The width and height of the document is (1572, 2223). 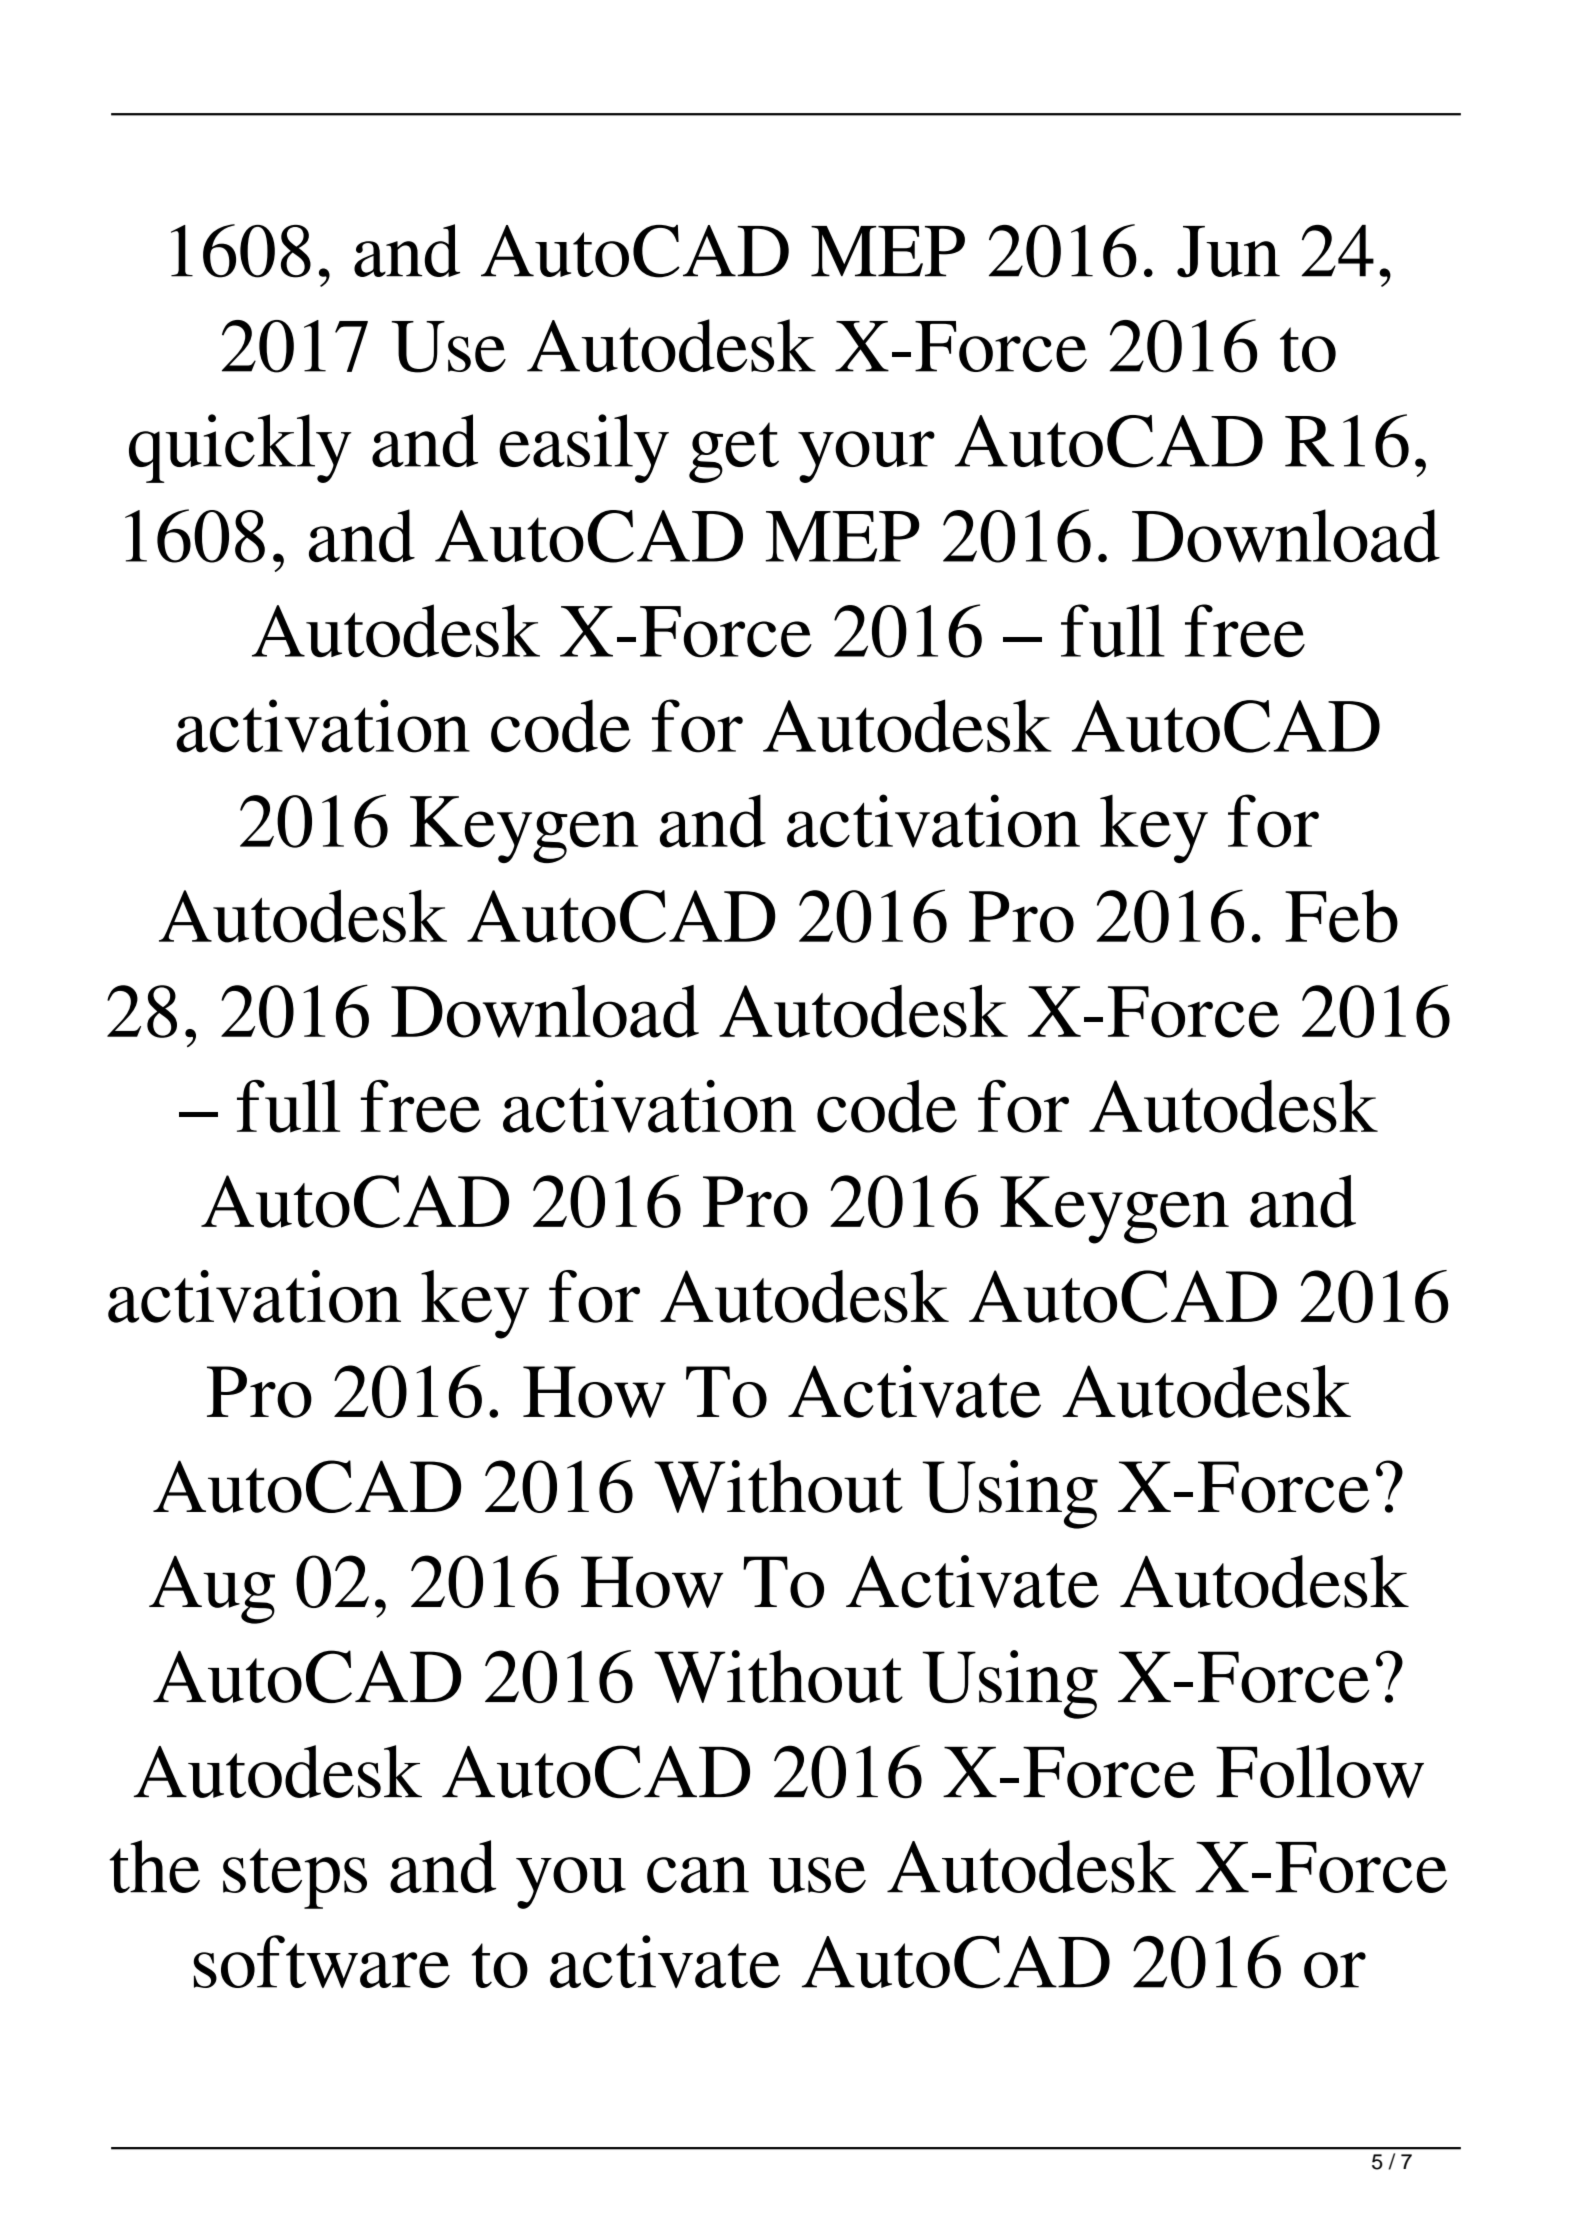 What do you see at coordinates (1320, 1771) in the document?
I see `Follow` at bounding box center [1320, 1771].
